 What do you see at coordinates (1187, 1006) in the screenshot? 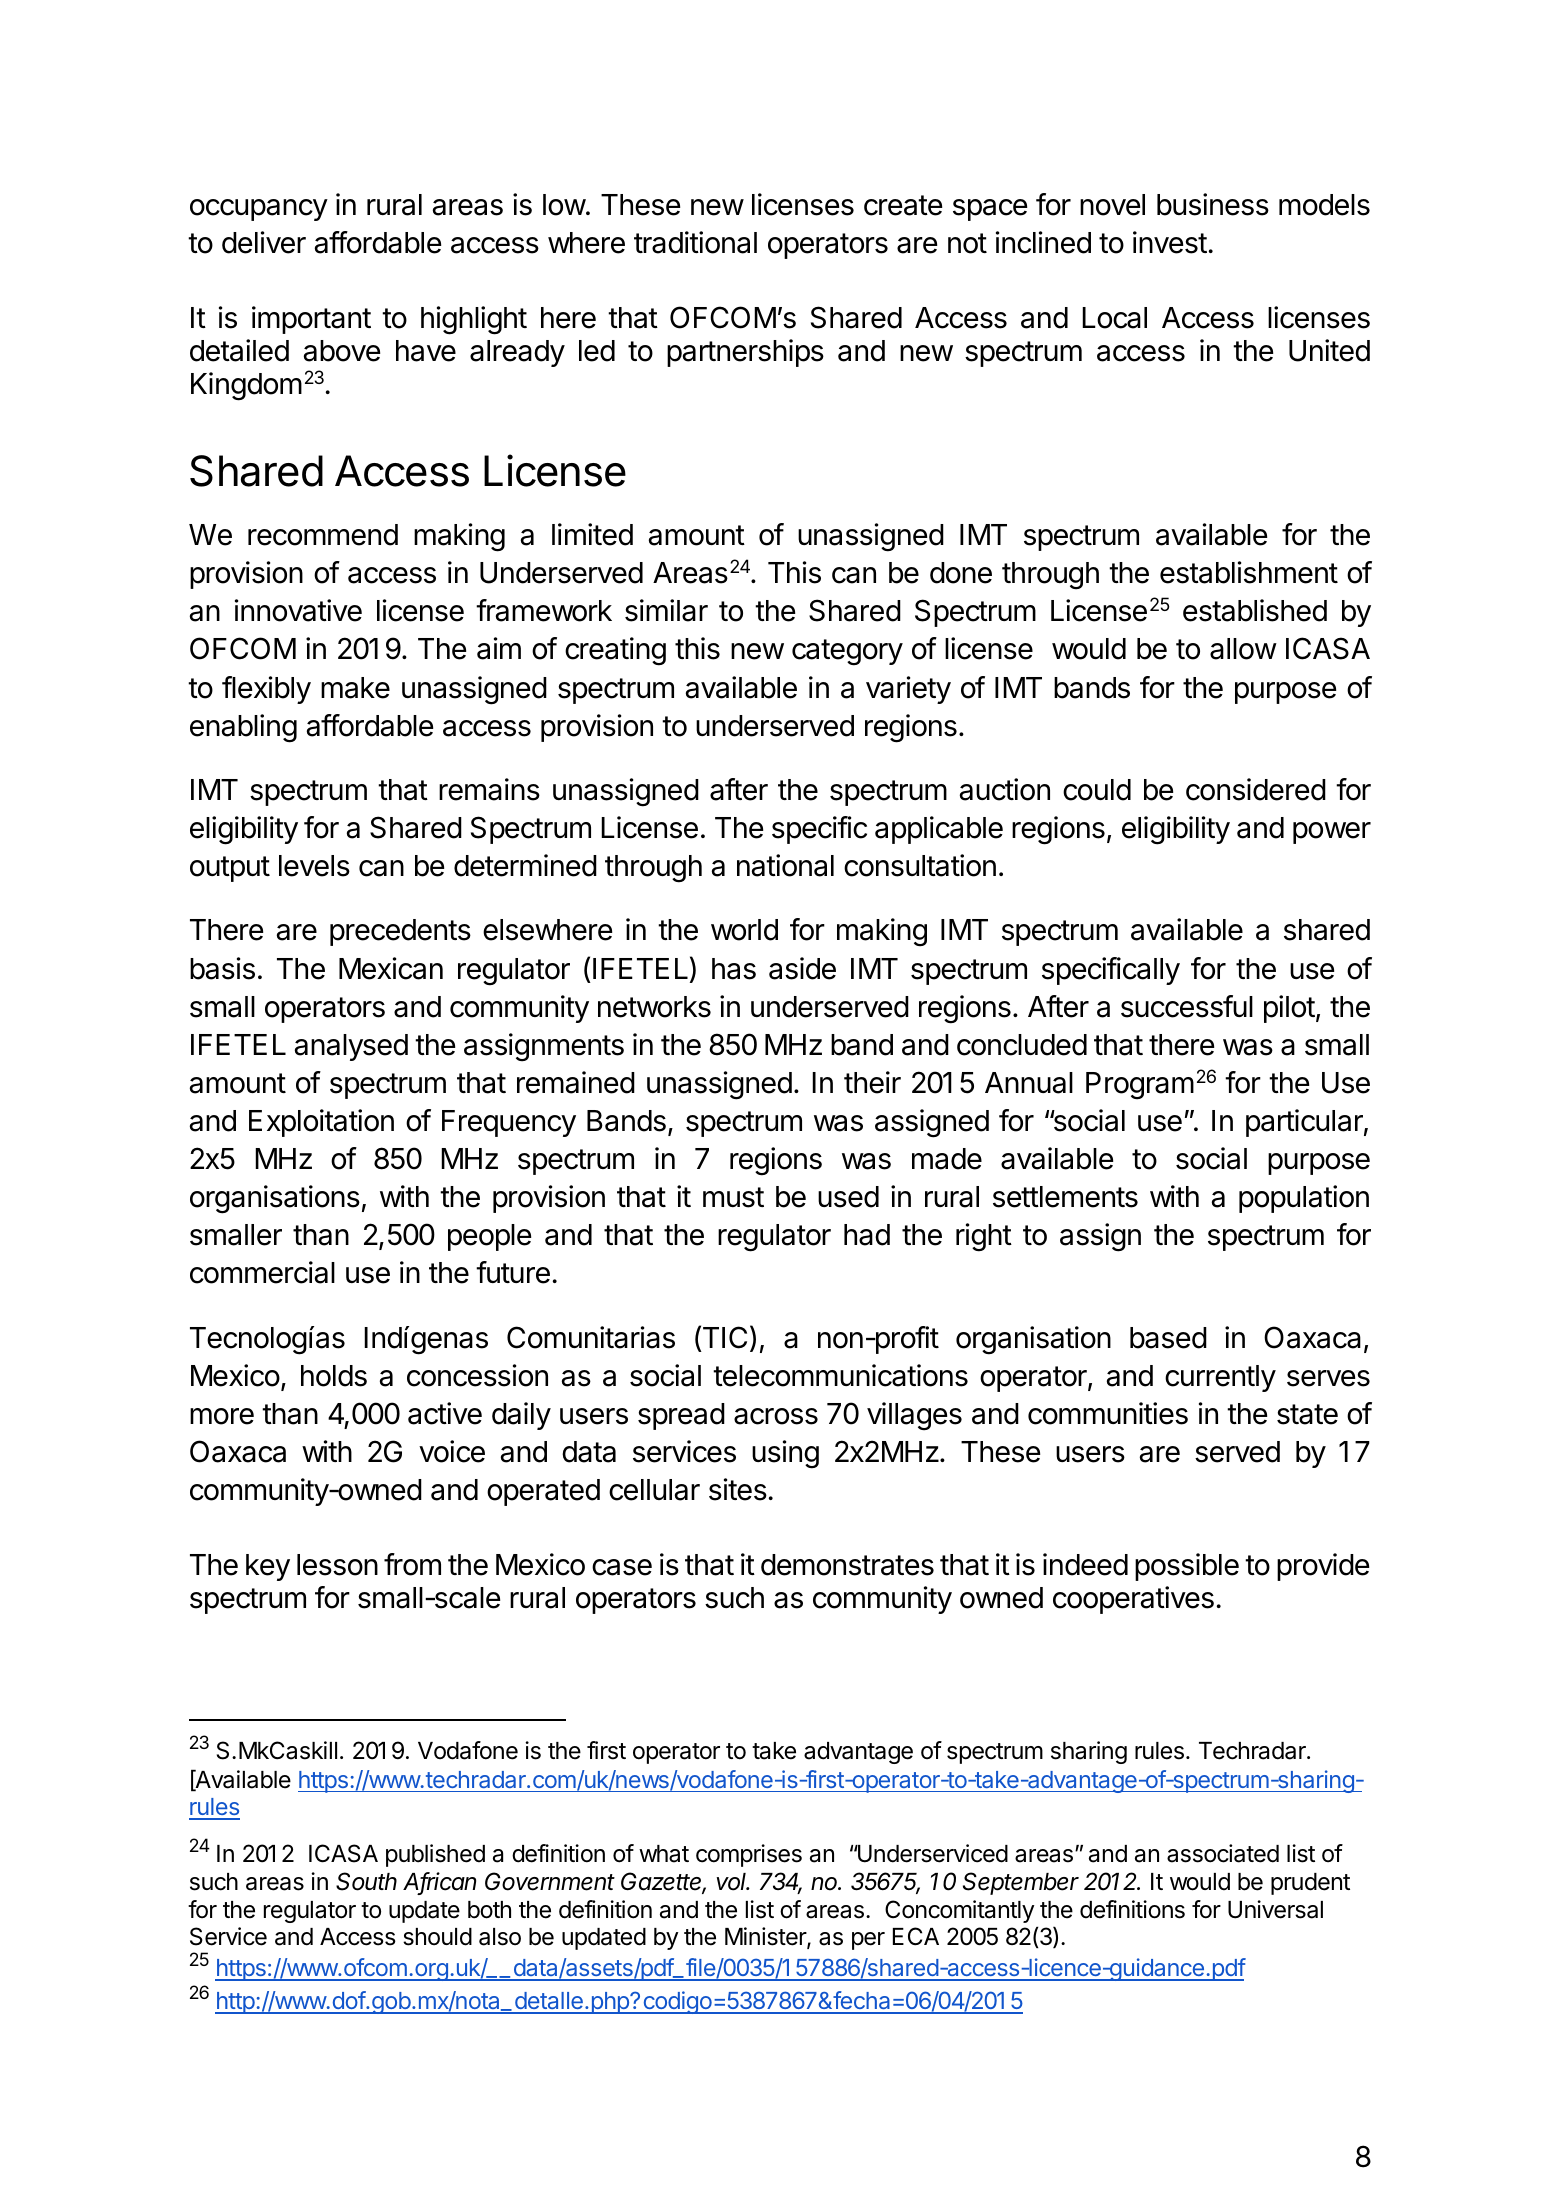
I see `successful` at bounding box center [1187, 1006].
